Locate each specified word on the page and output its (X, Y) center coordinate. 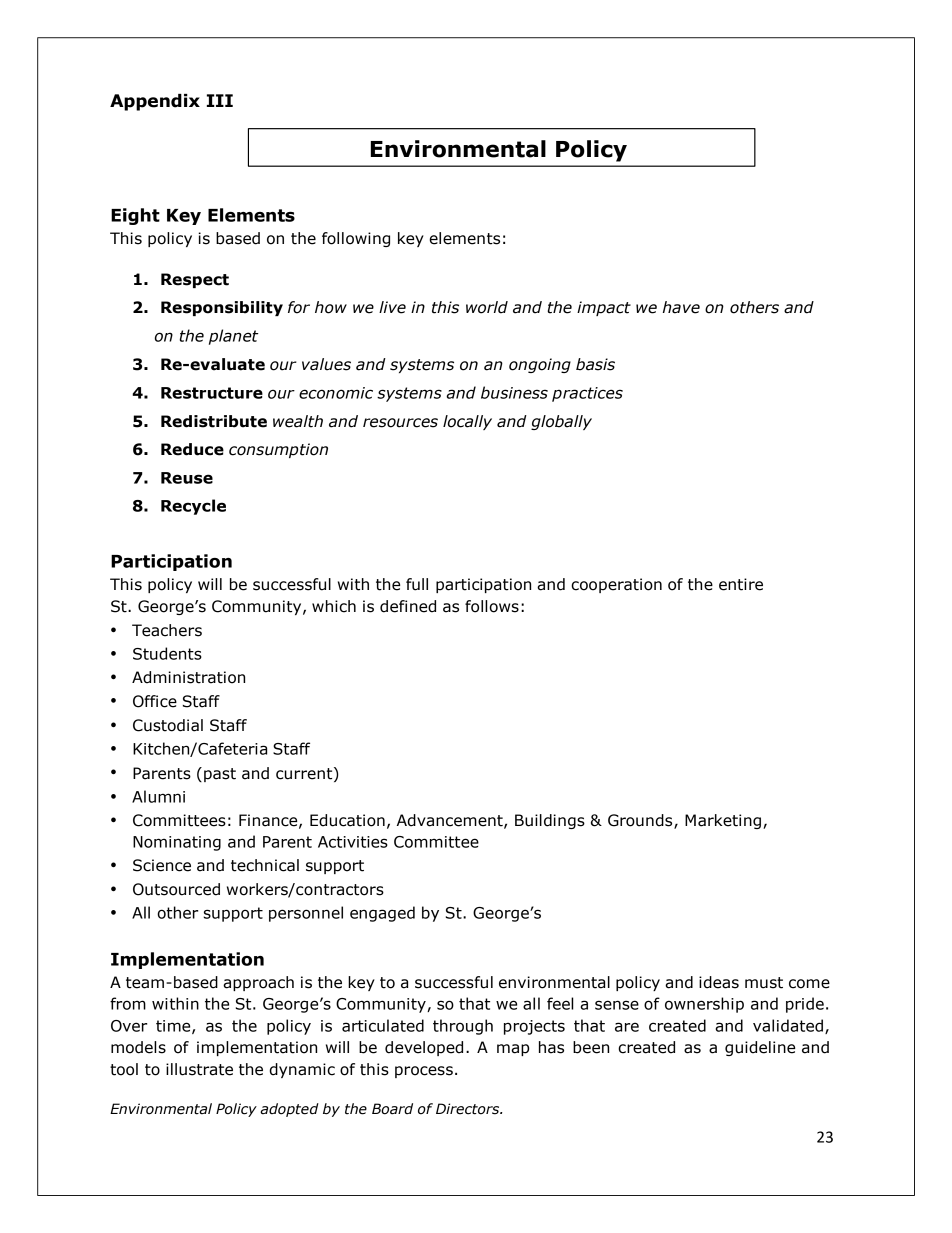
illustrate (199, 1069)
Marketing (724, 821)
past (220, 775)
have (681, 307)
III (220, 100)
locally (467, 422)
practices (587, 394)
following (356, 239)
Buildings (550, 821)
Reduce (192, 449)
